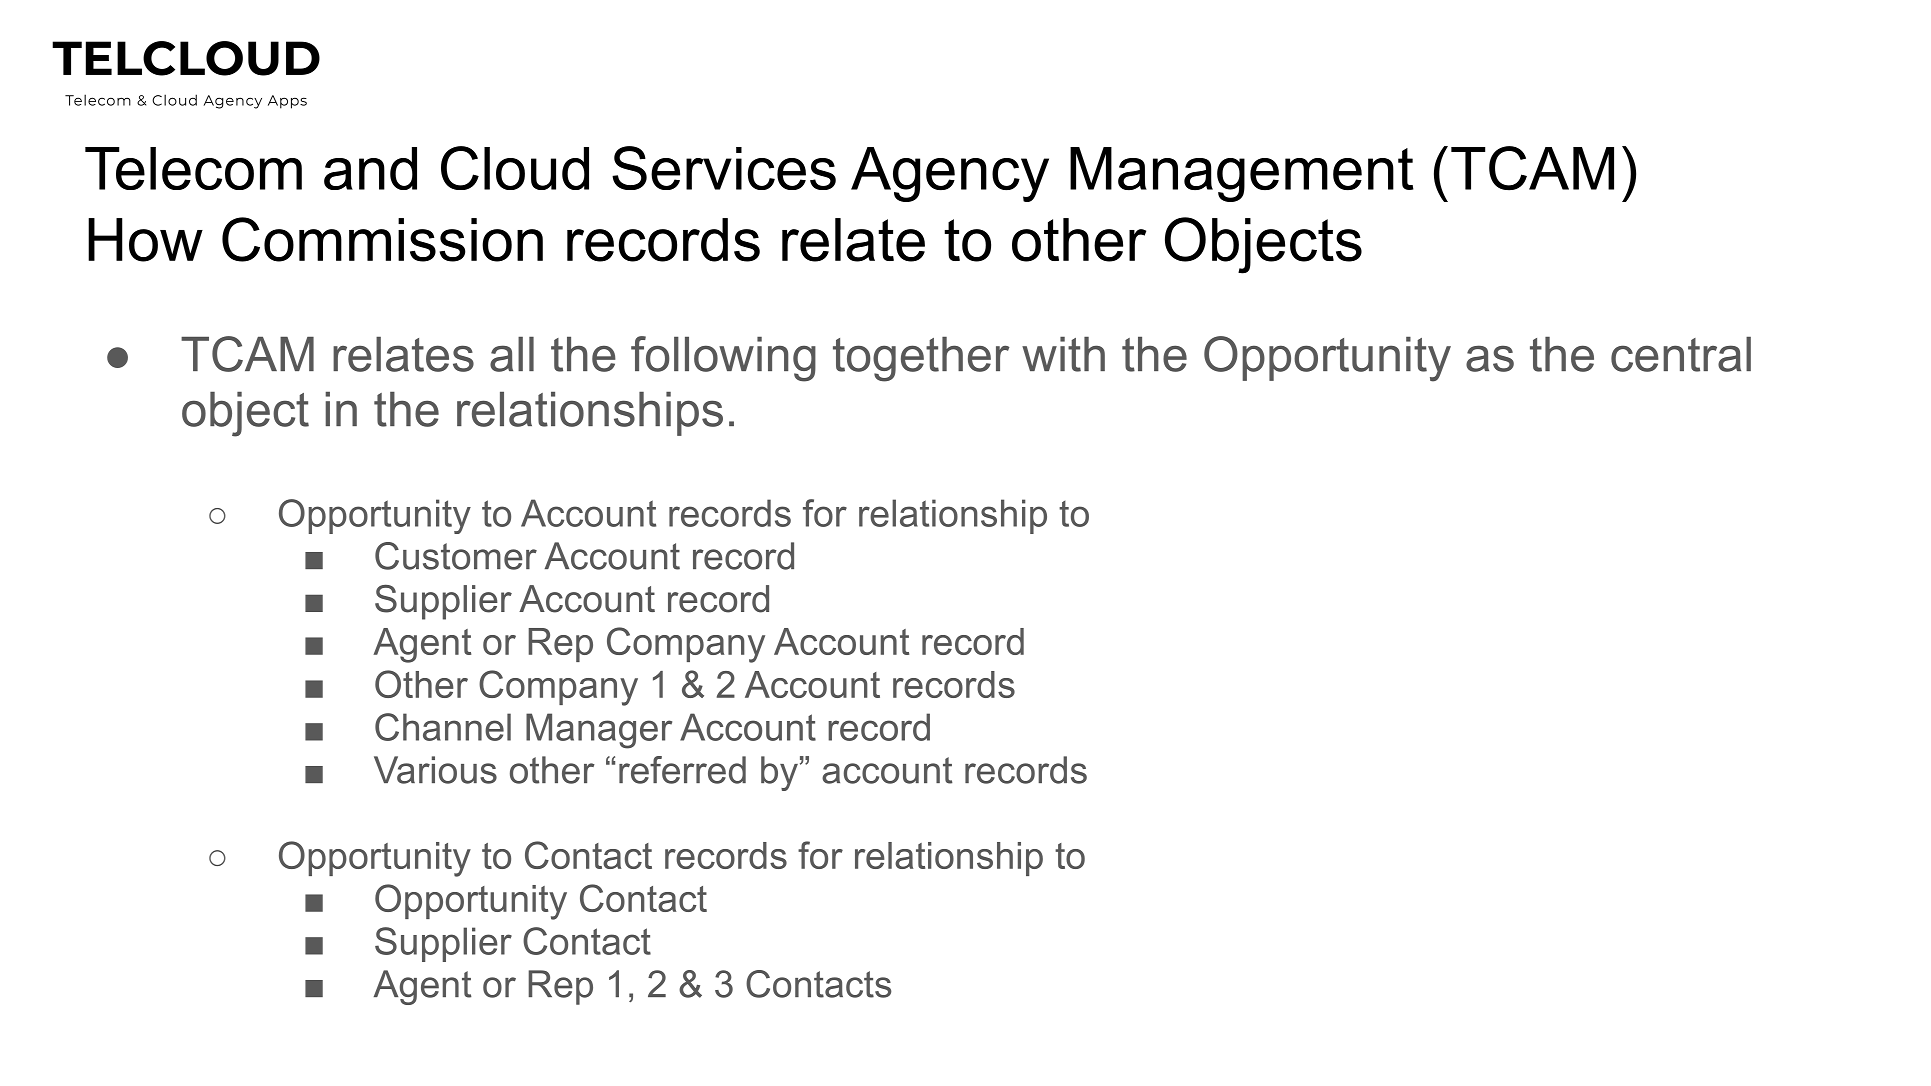  I want to click on Management, so click(1242, 174).
